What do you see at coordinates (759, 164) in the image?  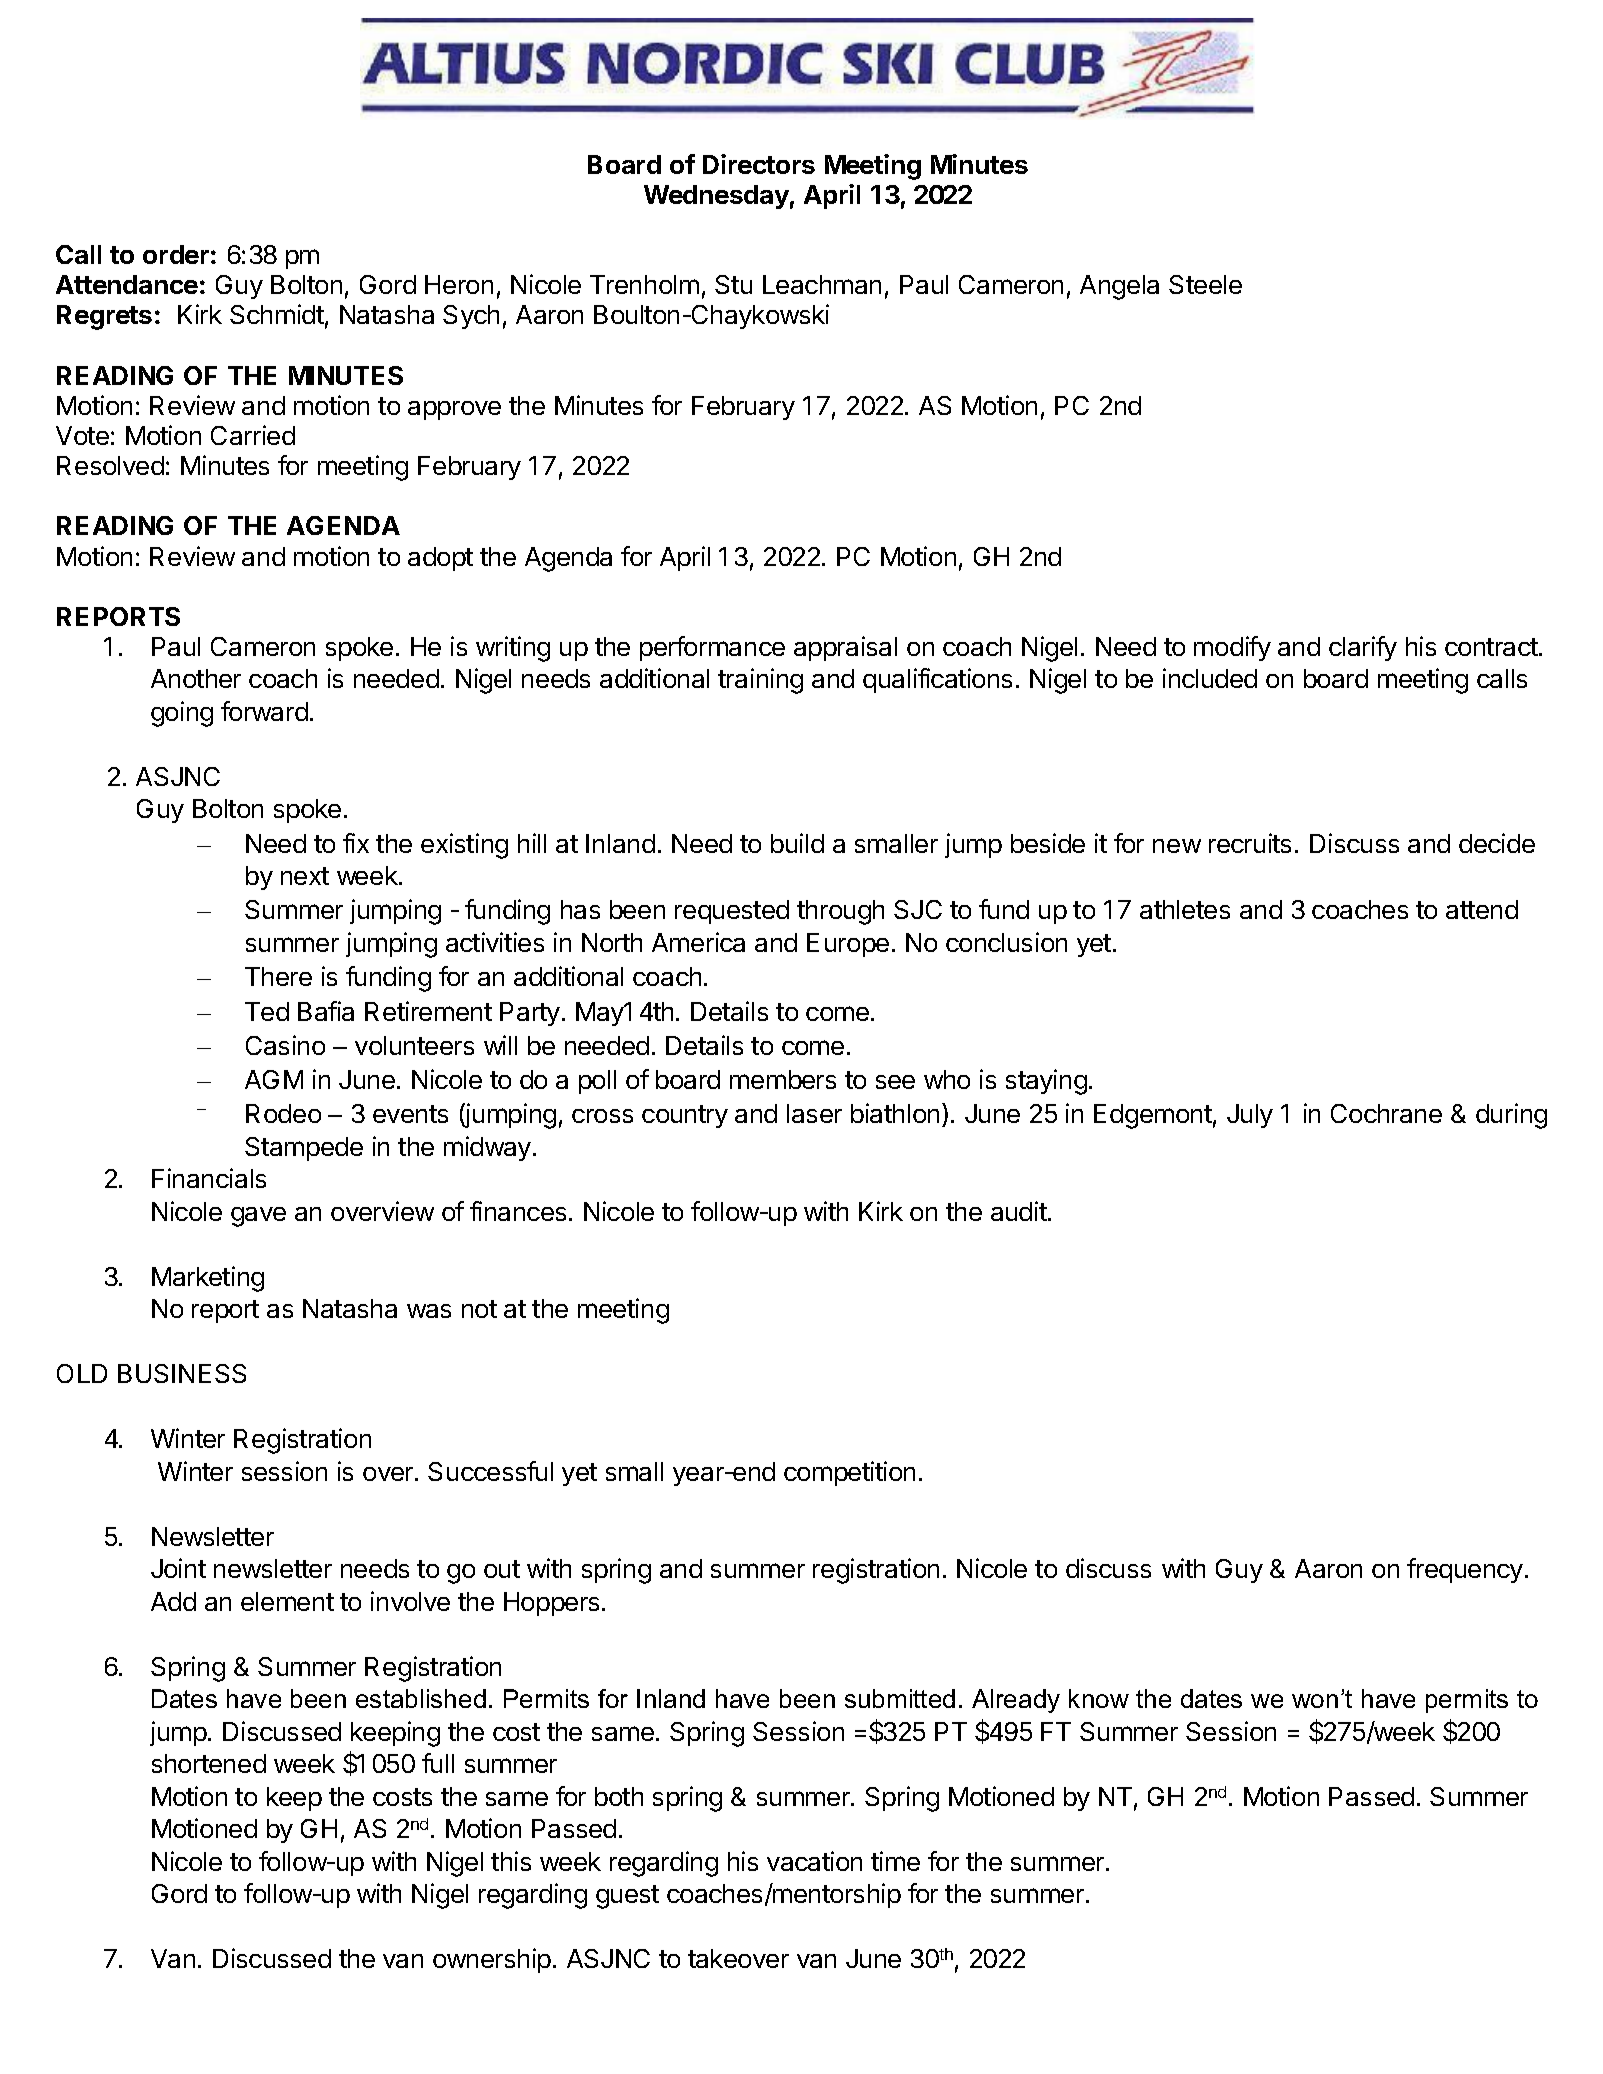 I see `Directors` at bounding box center [759, 164].
